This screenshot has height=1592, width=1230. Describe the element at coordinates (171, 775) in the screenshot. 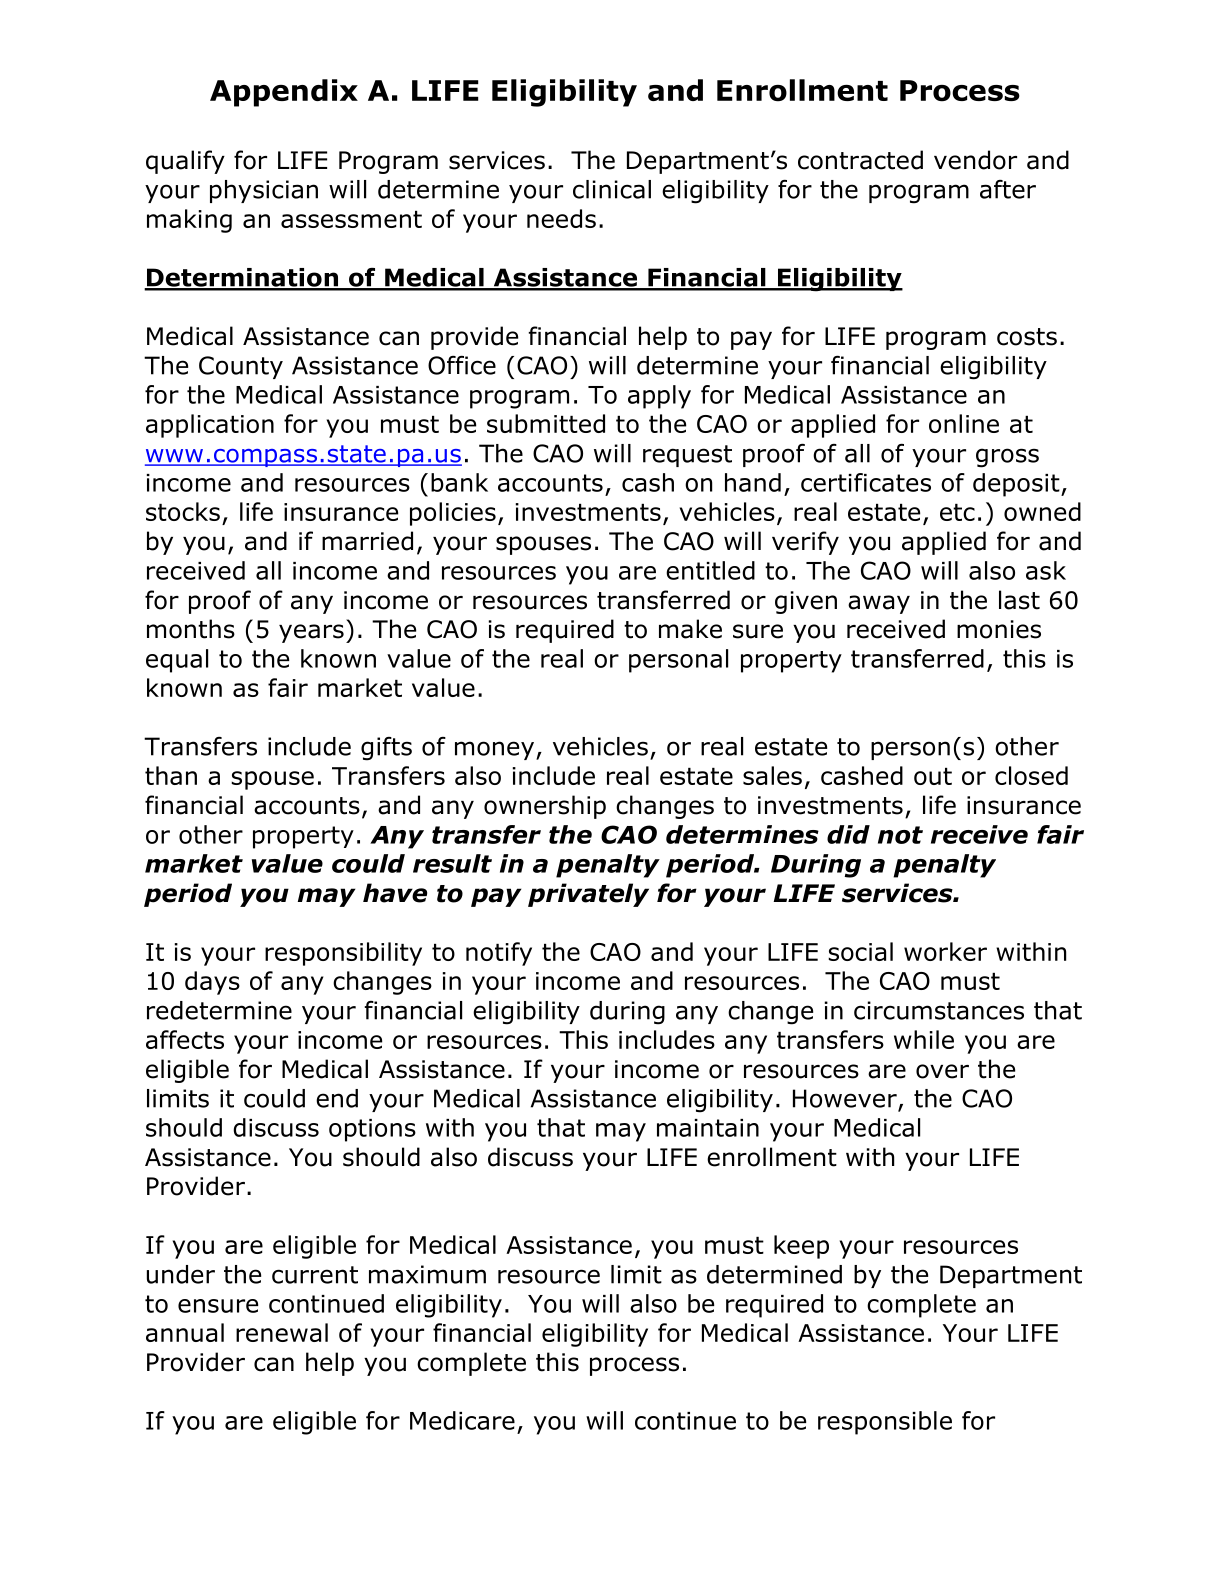

I see `than` at that location.
